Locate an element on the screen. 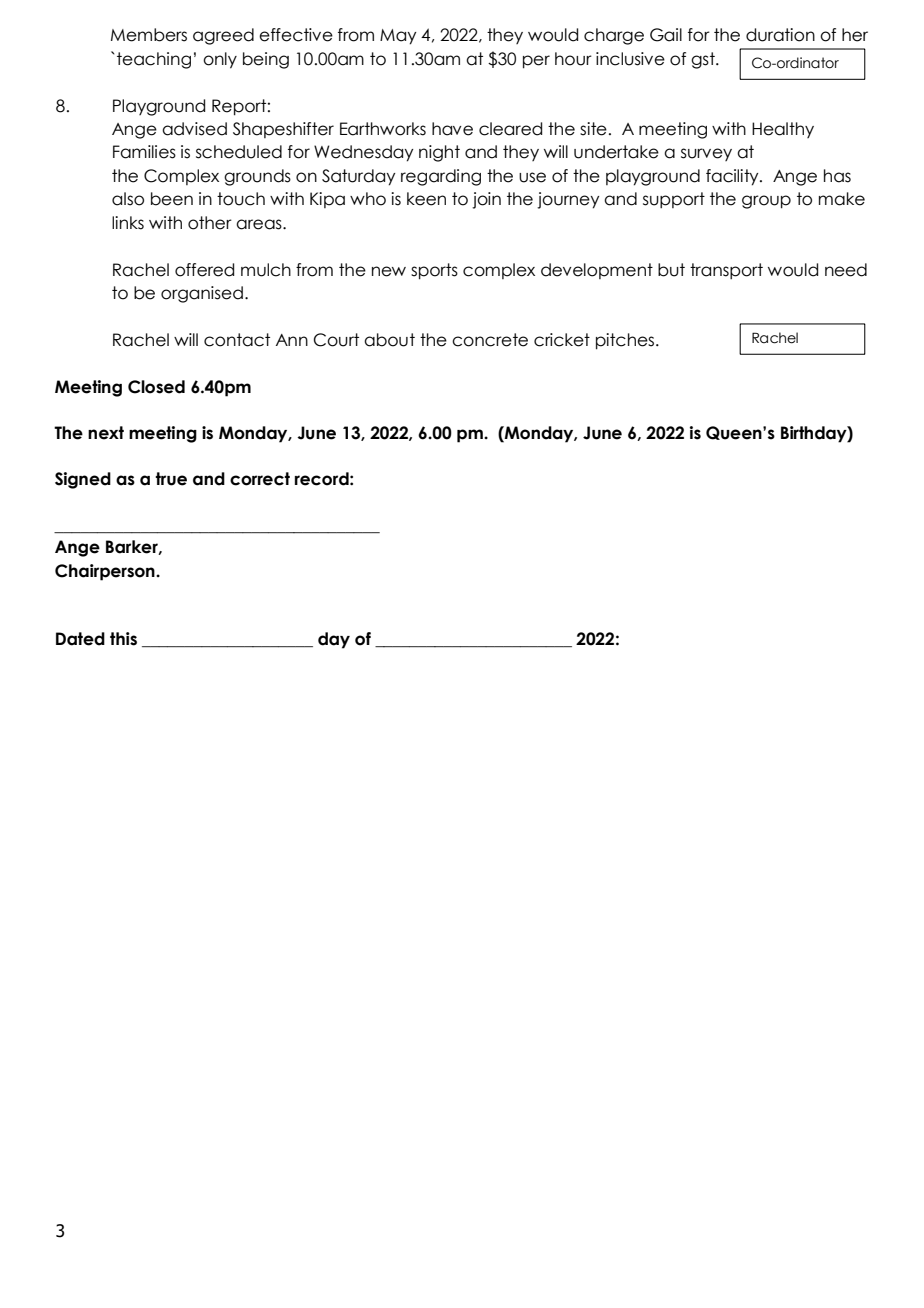  Families is located at coordinates (144, 152).
